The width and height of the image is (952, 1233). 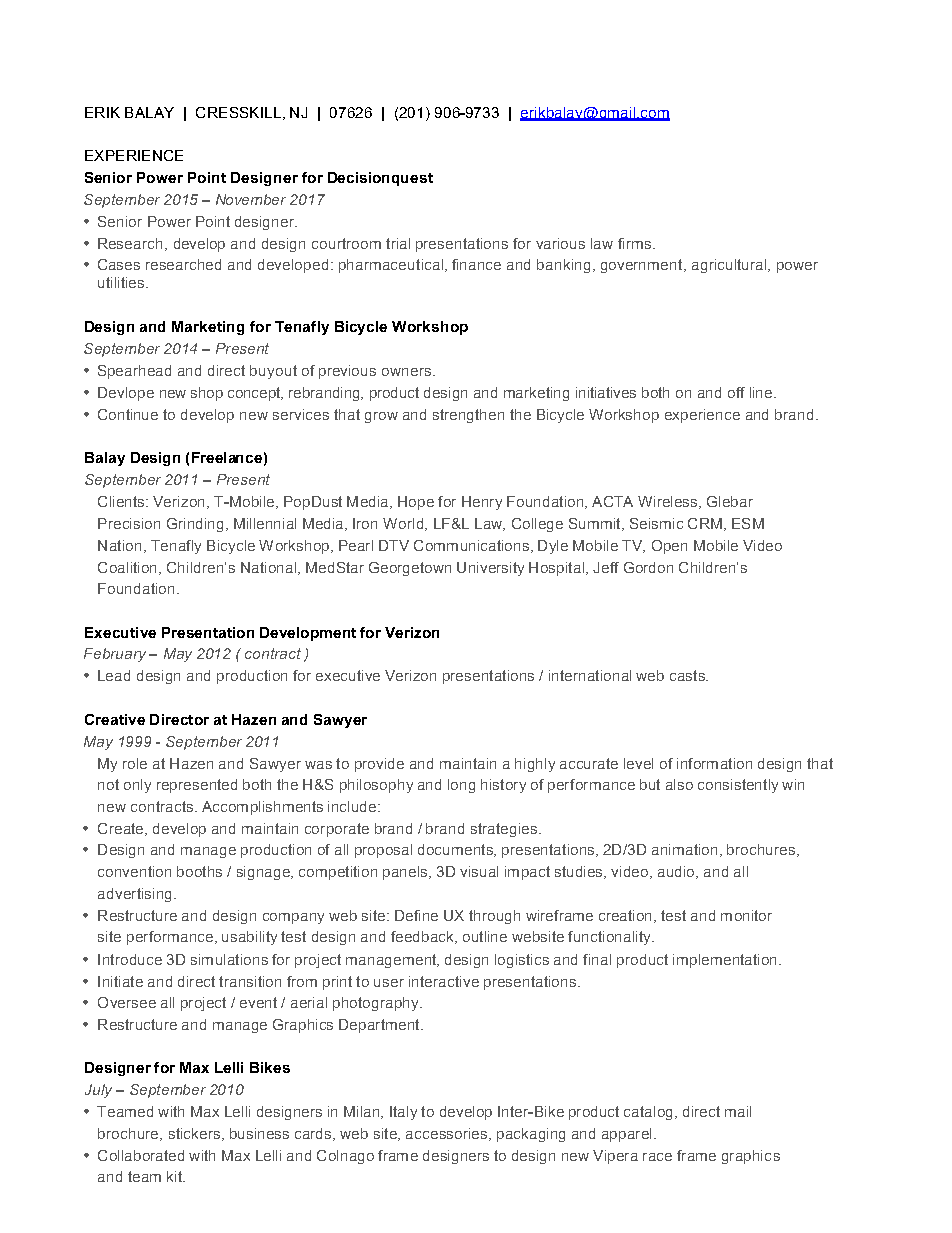 What do you see at coordinates (398, 243) in the image?
I see `trial` at bounding box center [398, 243].
